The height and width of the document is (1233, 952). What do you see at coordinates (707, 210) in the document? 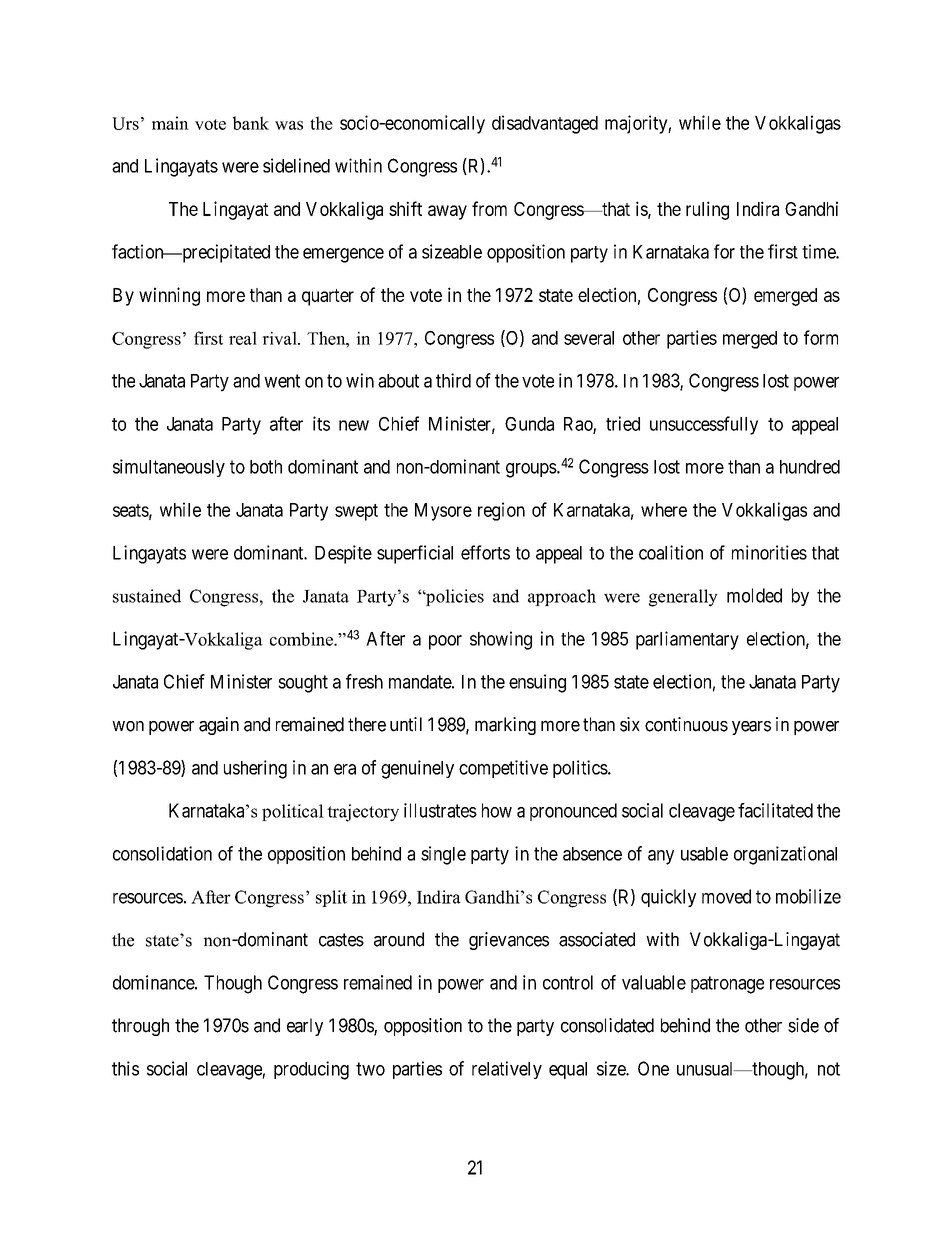
I see `ruling` at bounding box center [707, 210].
